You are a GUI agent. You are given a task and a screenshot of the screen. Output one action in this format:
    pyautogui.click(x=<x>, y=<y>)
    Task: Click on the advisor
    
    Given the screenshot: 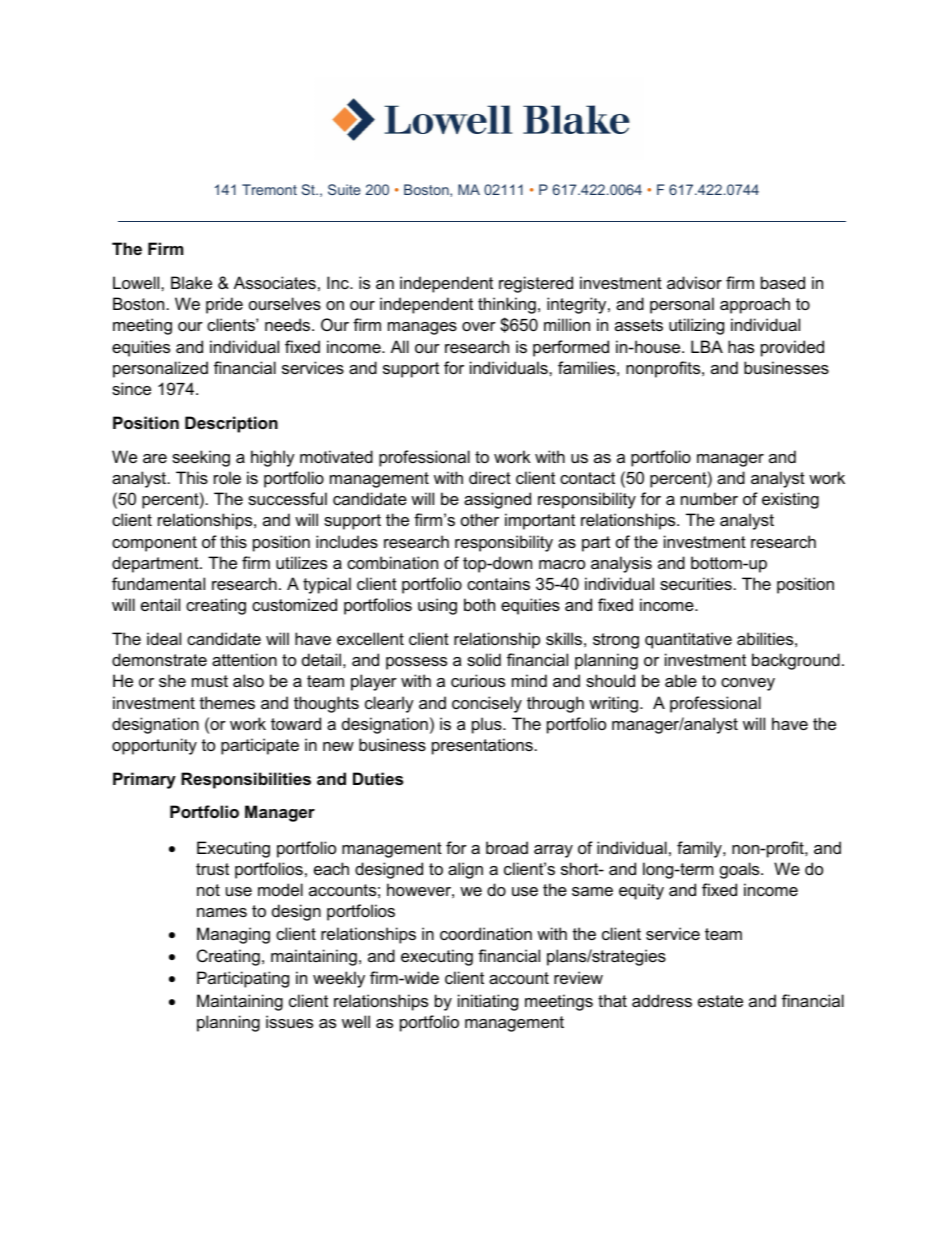 What is the action you would take?
    pyautogui.click(x=694, y=282)
